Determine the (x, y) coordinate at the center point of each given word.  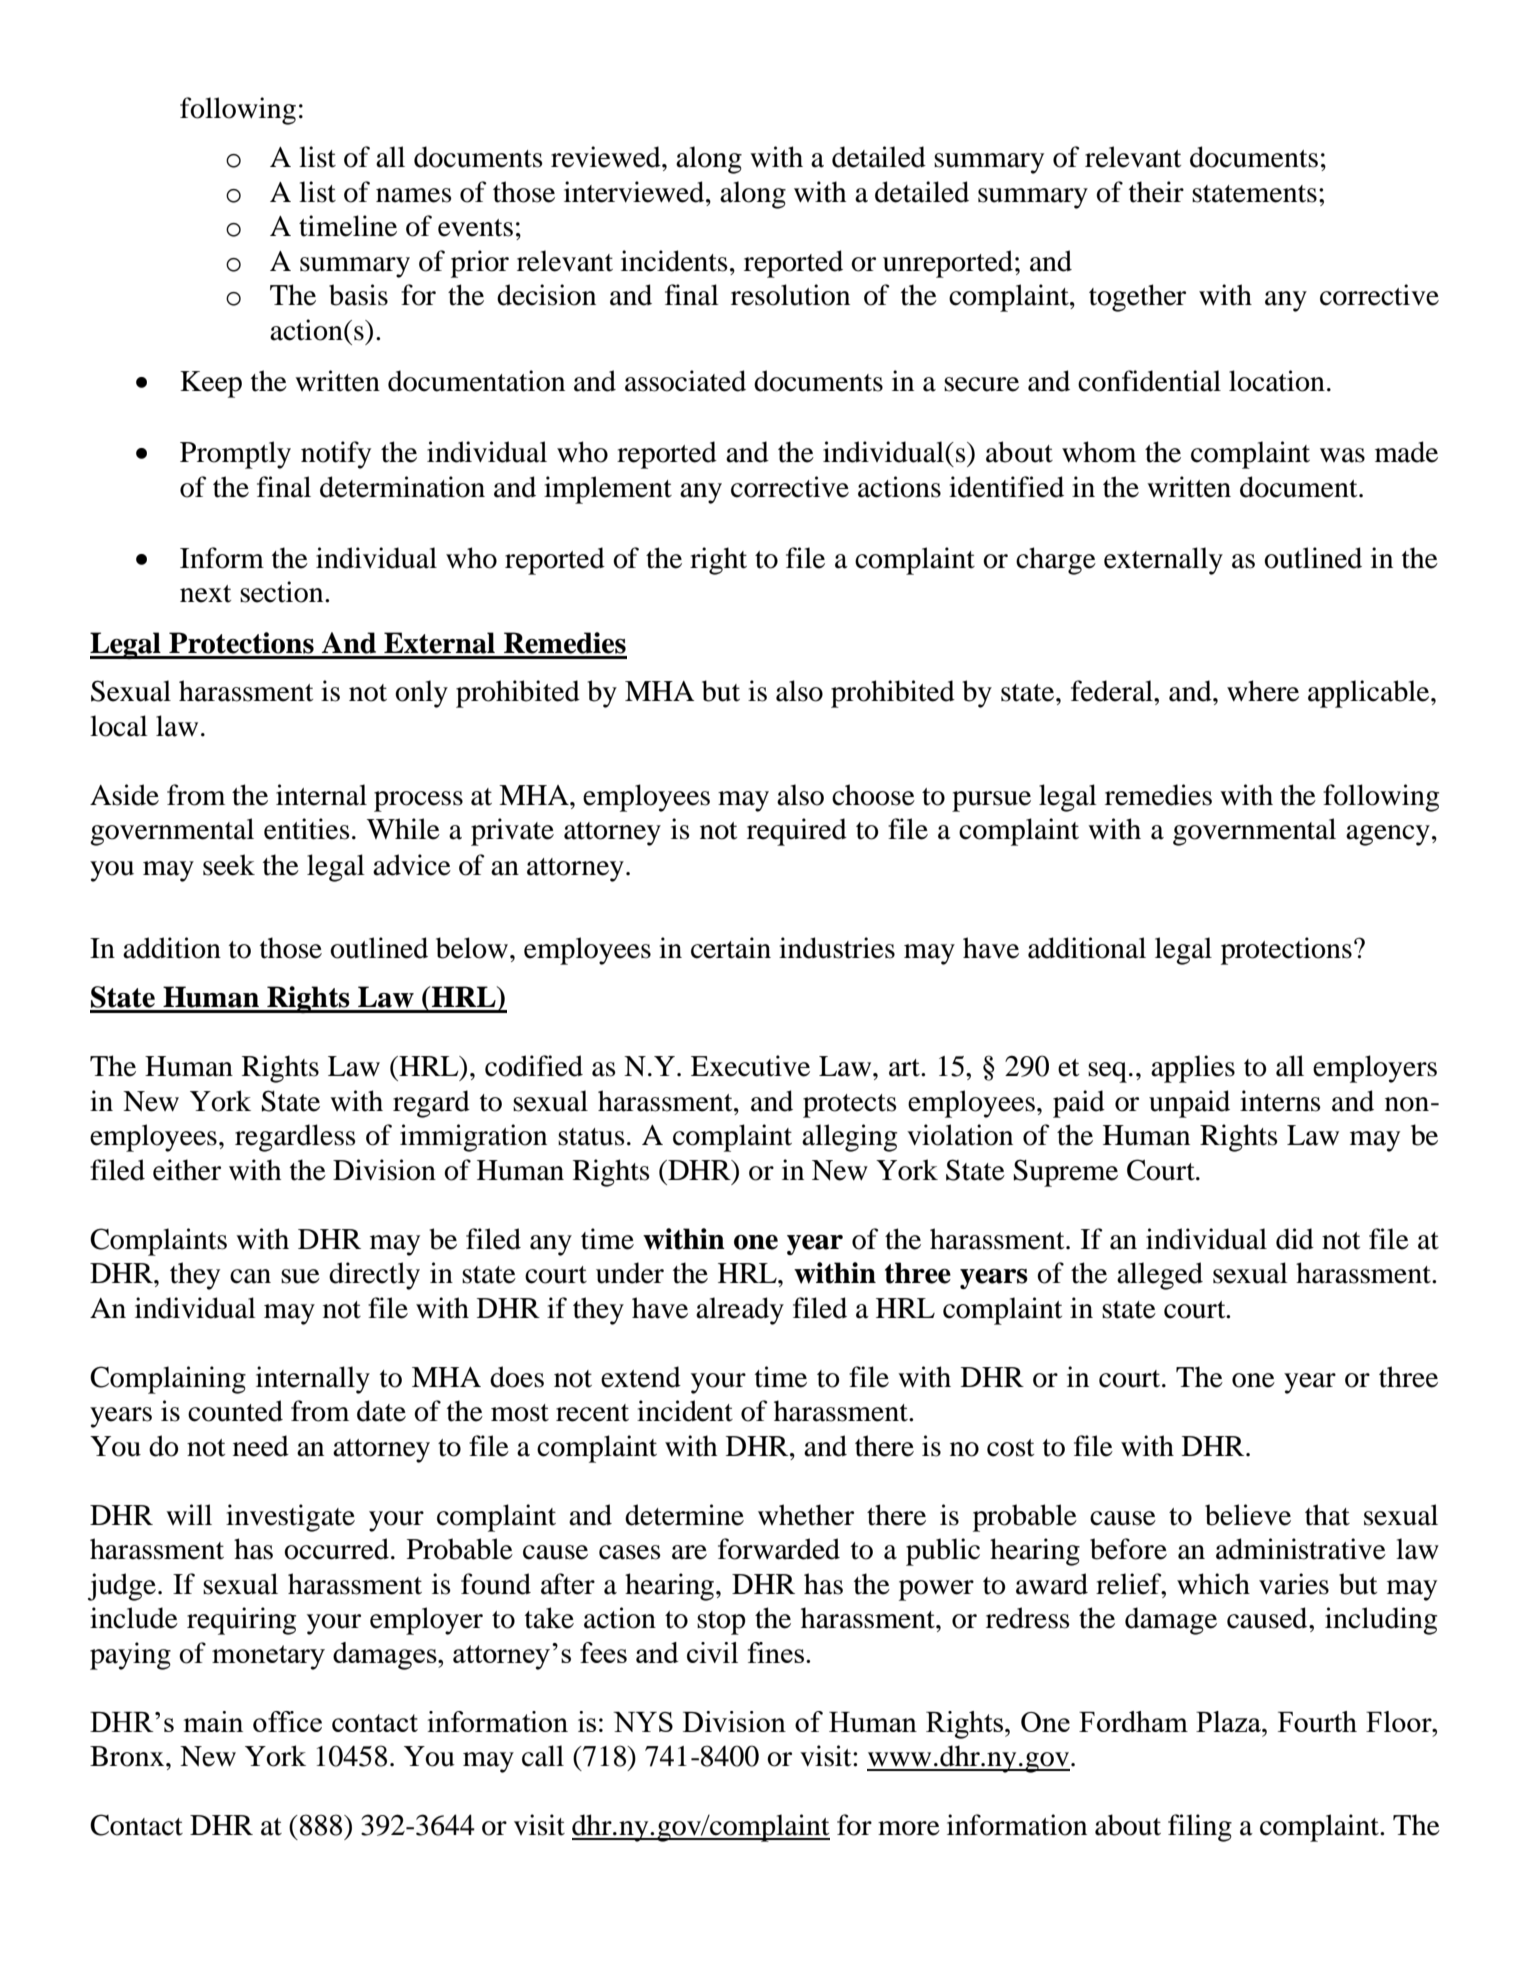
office (287, 1721)
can (250, 1276)
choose (873, 795)
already (740, 1311)
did (1295, 1239)
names (414, 195)
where (1263, 691)
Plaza (1229, 1721)
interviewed (635, 192)
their (1156, 192)
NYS (643, 1722)
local (119, 726)
